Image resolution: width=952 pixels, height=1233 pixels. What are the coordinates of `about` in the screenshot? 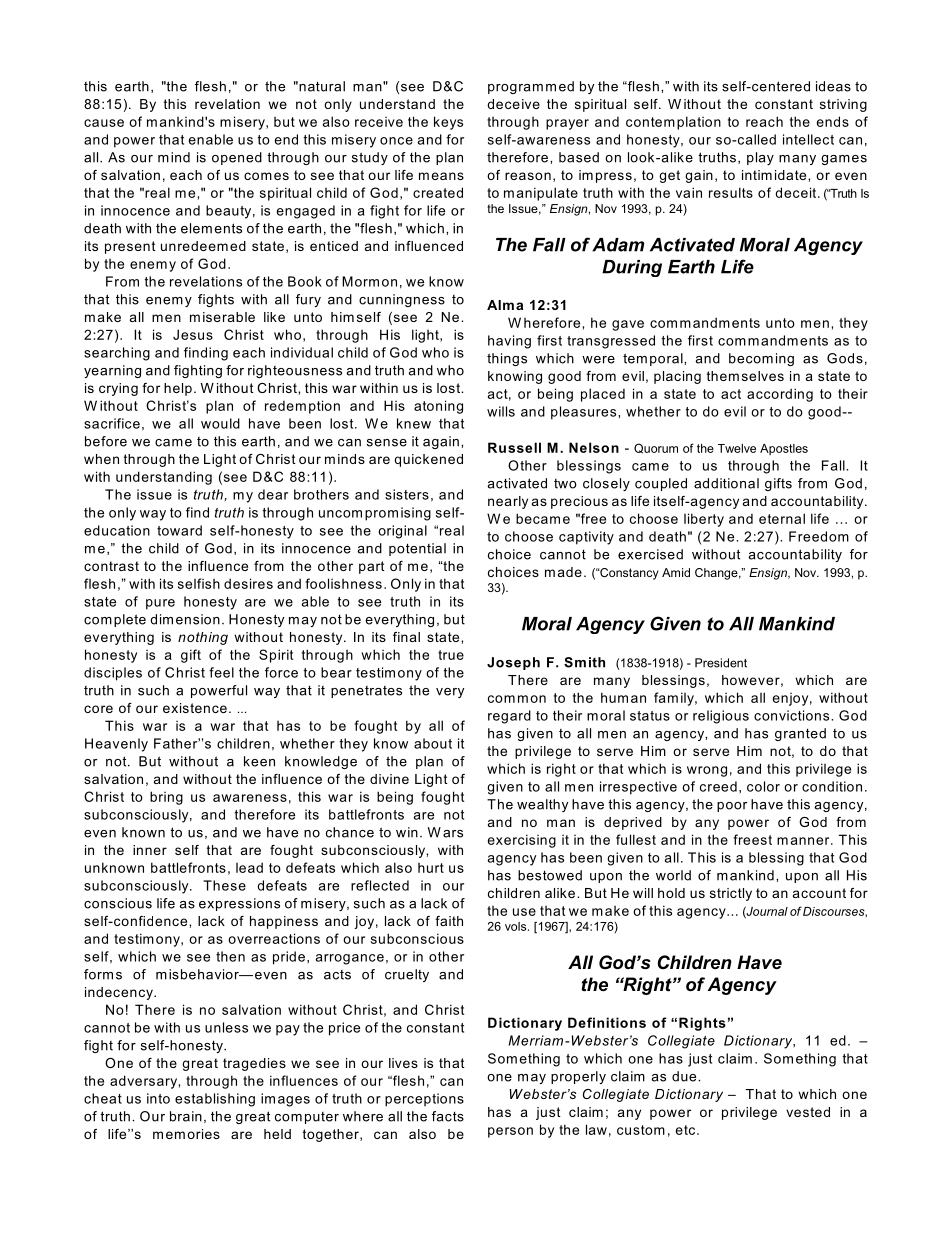 It's located at (433, 743).
